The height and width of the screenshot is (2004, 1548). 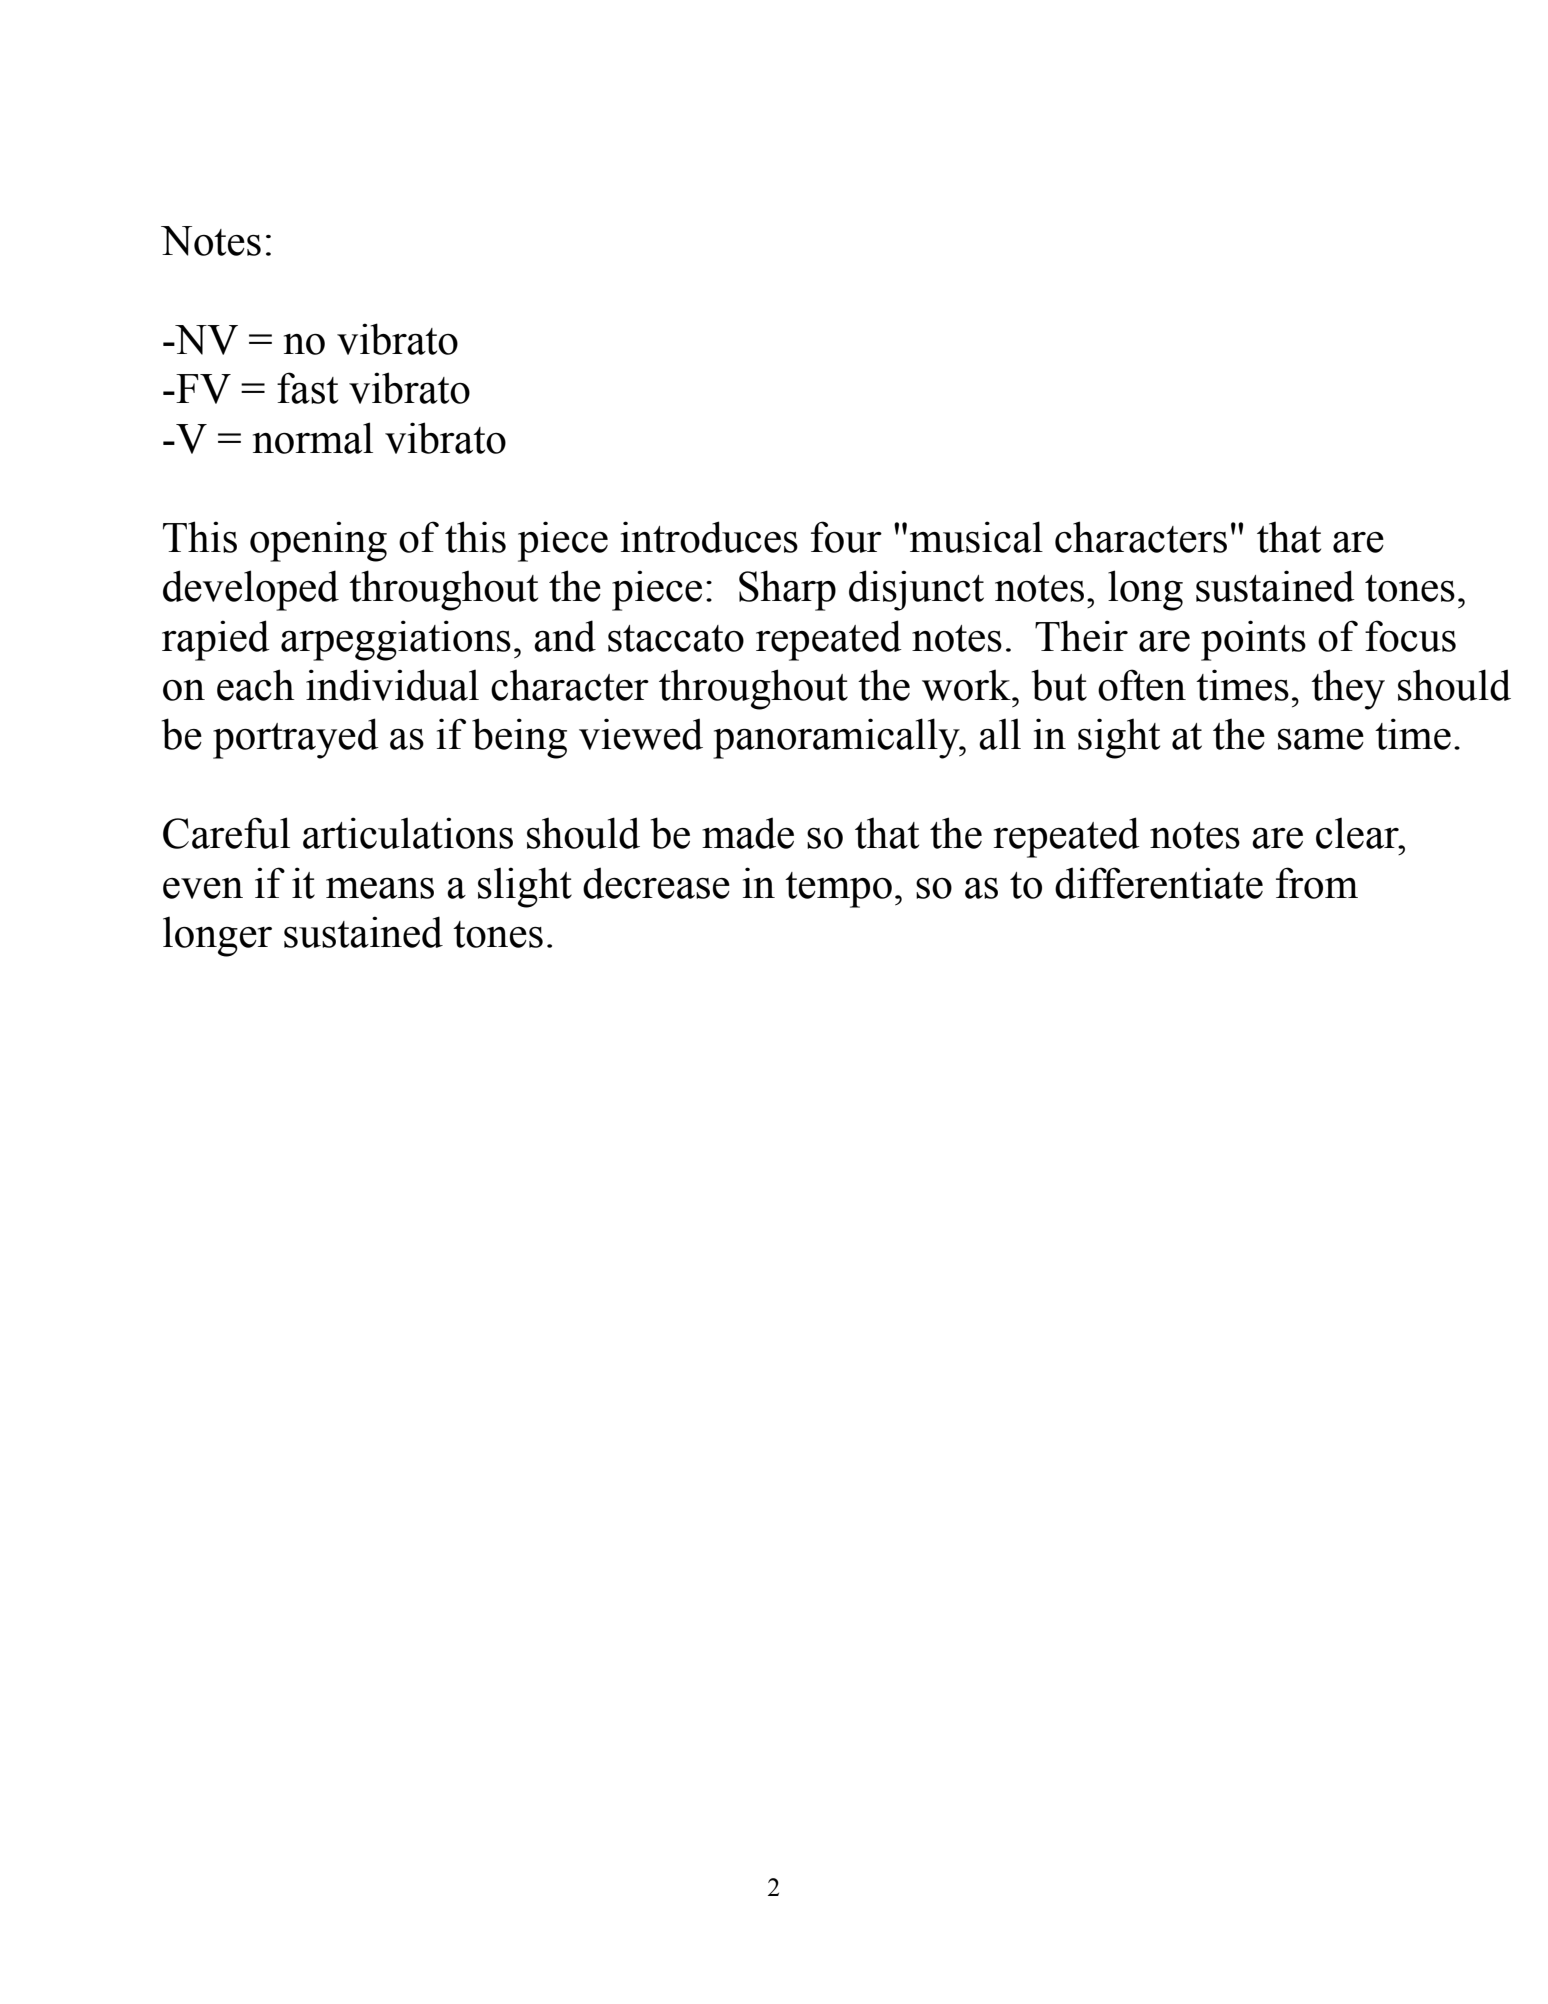 What do you see at coordinates (313, 438) in the screenshot?
I see `normal` at bounding box center [313, 438].
